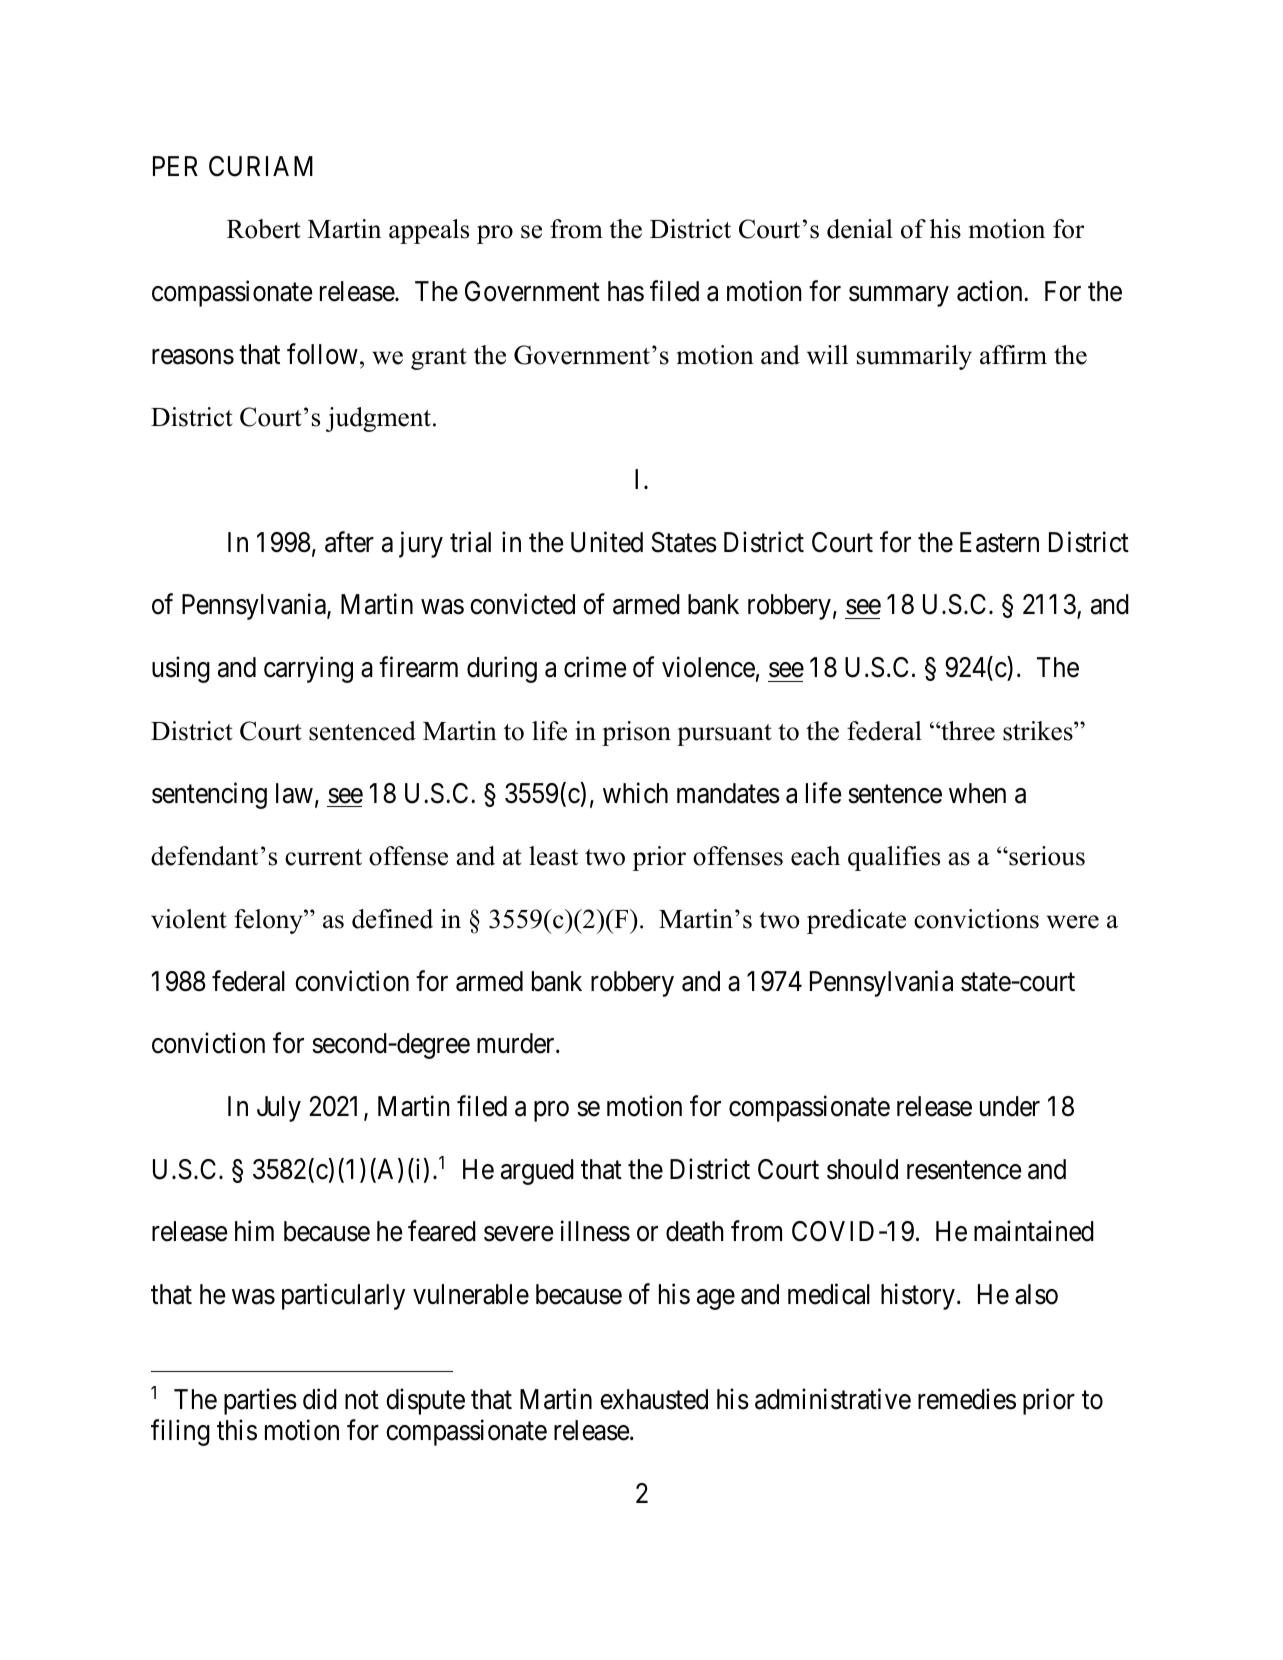  What do you see at coordinates (308, 670) in the screenshot?
I see `carrying` at bounding box center [308, 670].
